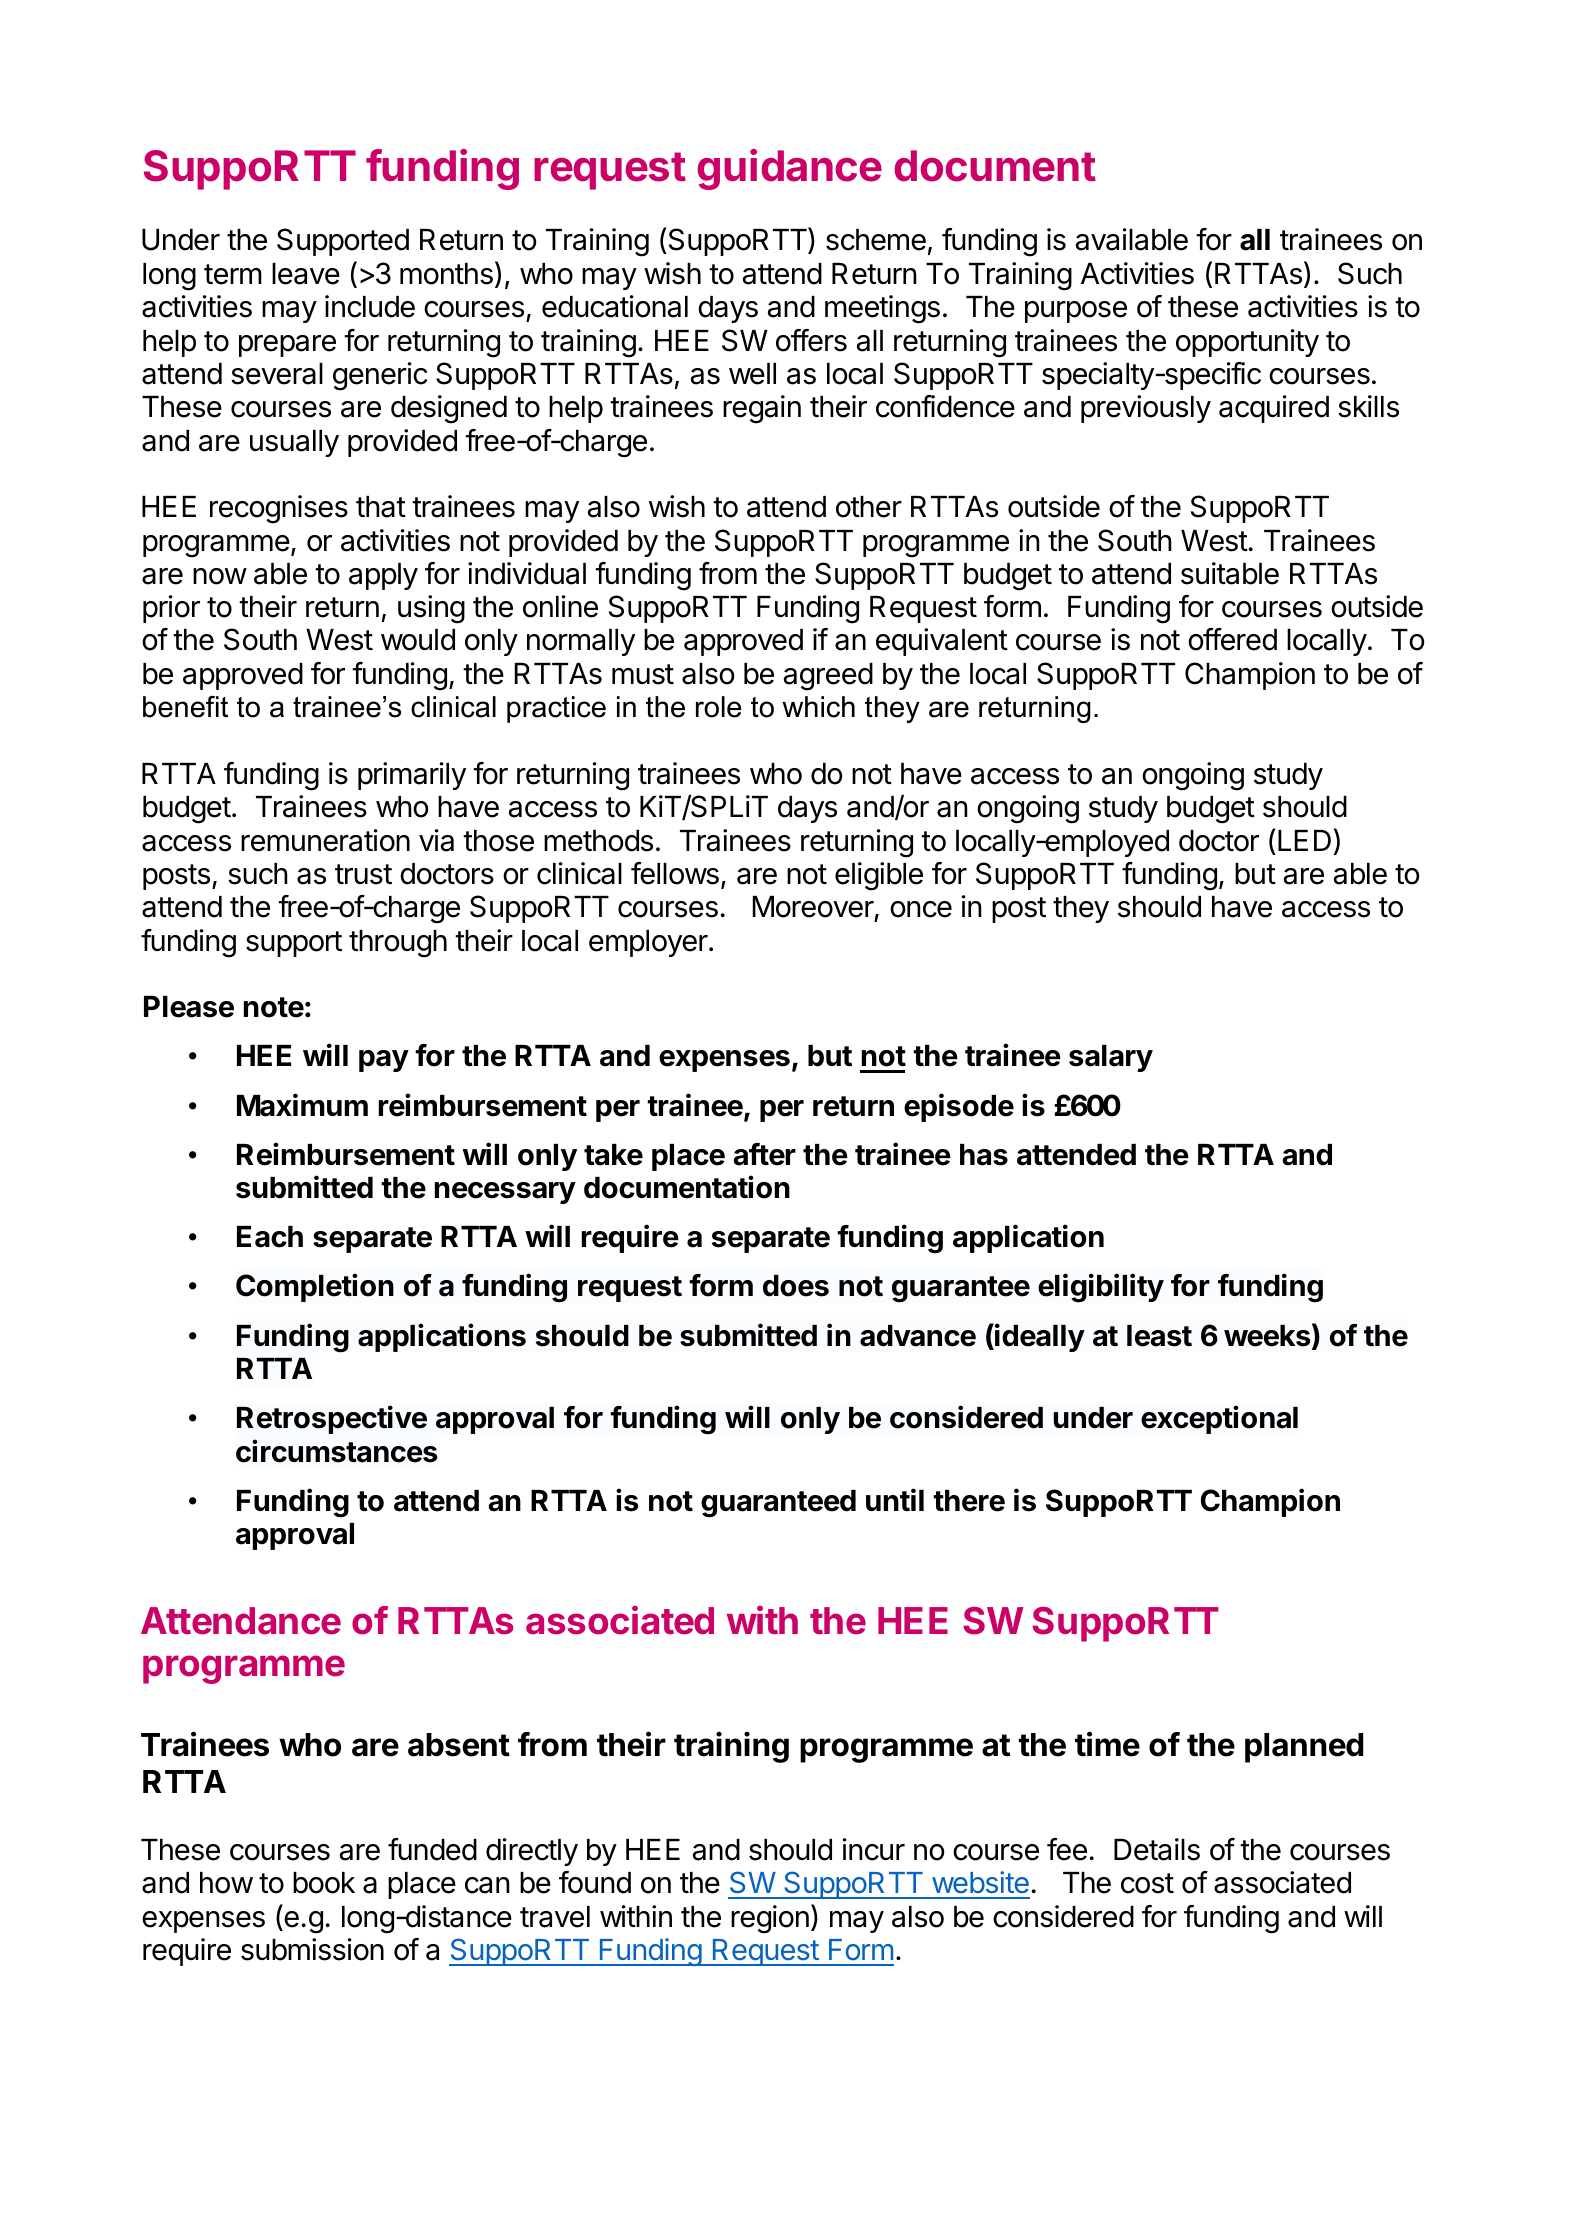  What do you see at coordinates (1159, 1336) in the screenshot?
I see `least` at bounding box center [1159, 1336].
